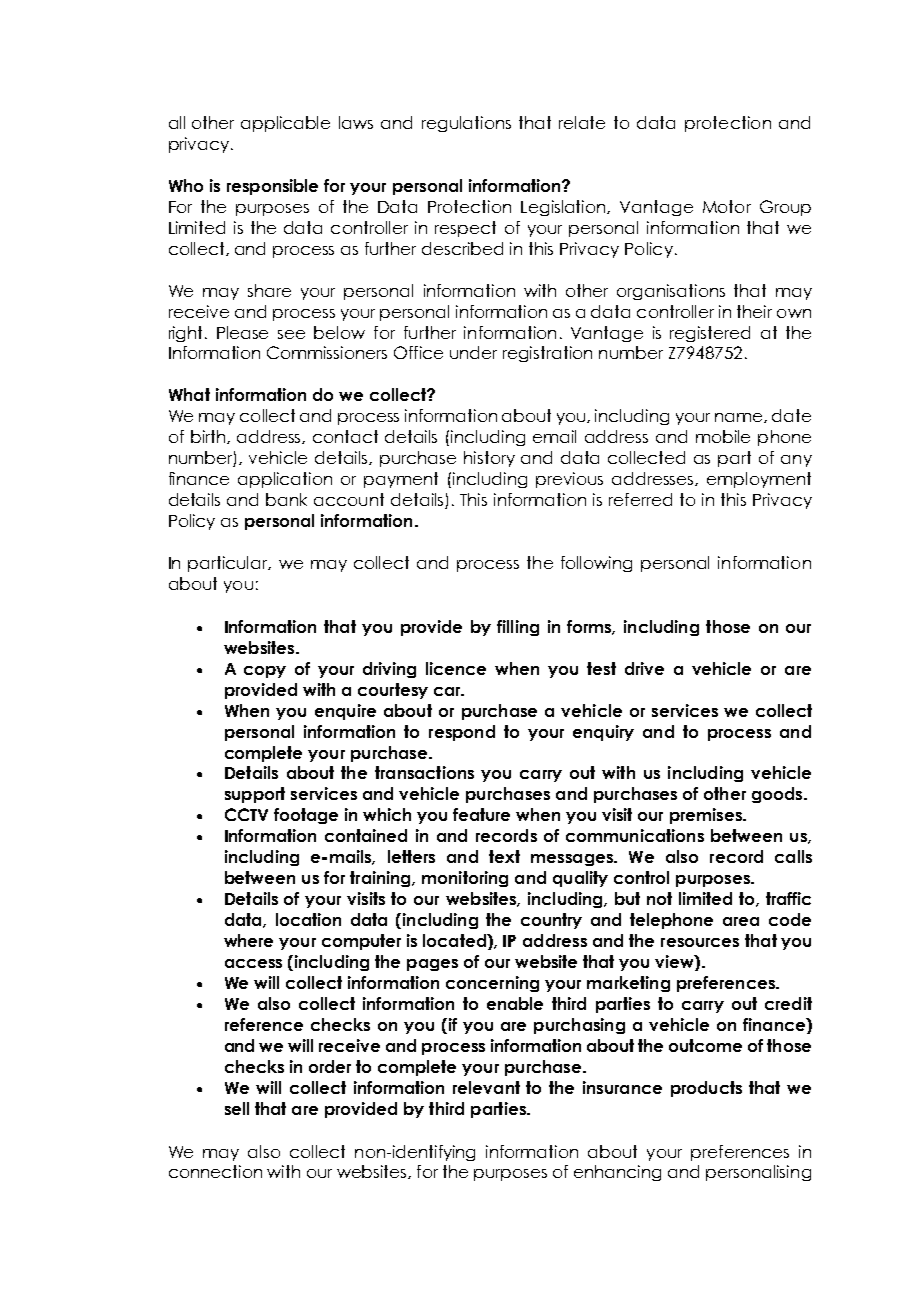  I want to click on birth, so click(209, 437).
